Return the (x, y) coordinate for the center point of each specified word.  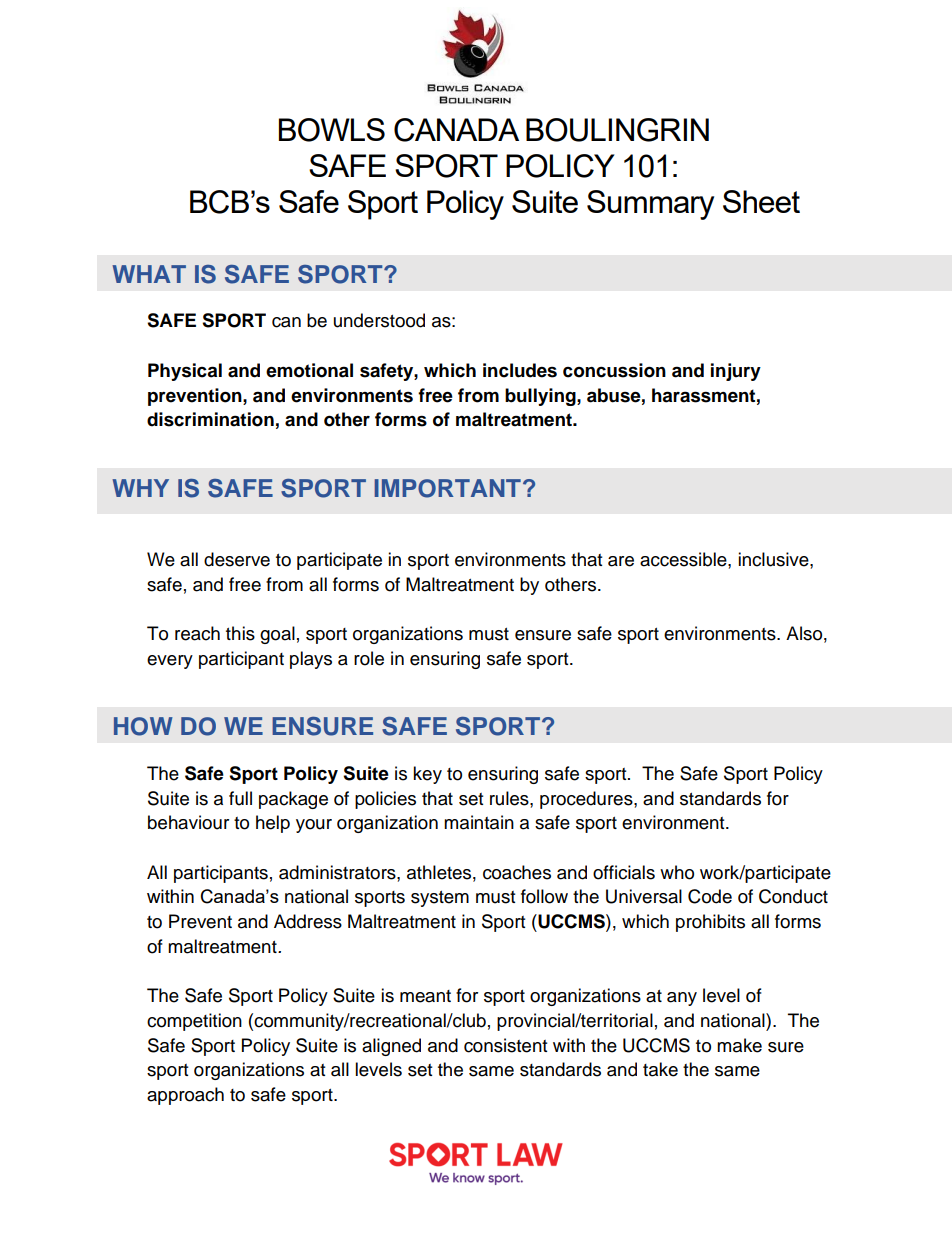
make (739, 1045)
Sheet (761, 201)
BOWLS (332, 130)
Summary (650, 205)
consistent (505, 1045)
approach (185, 1096)
